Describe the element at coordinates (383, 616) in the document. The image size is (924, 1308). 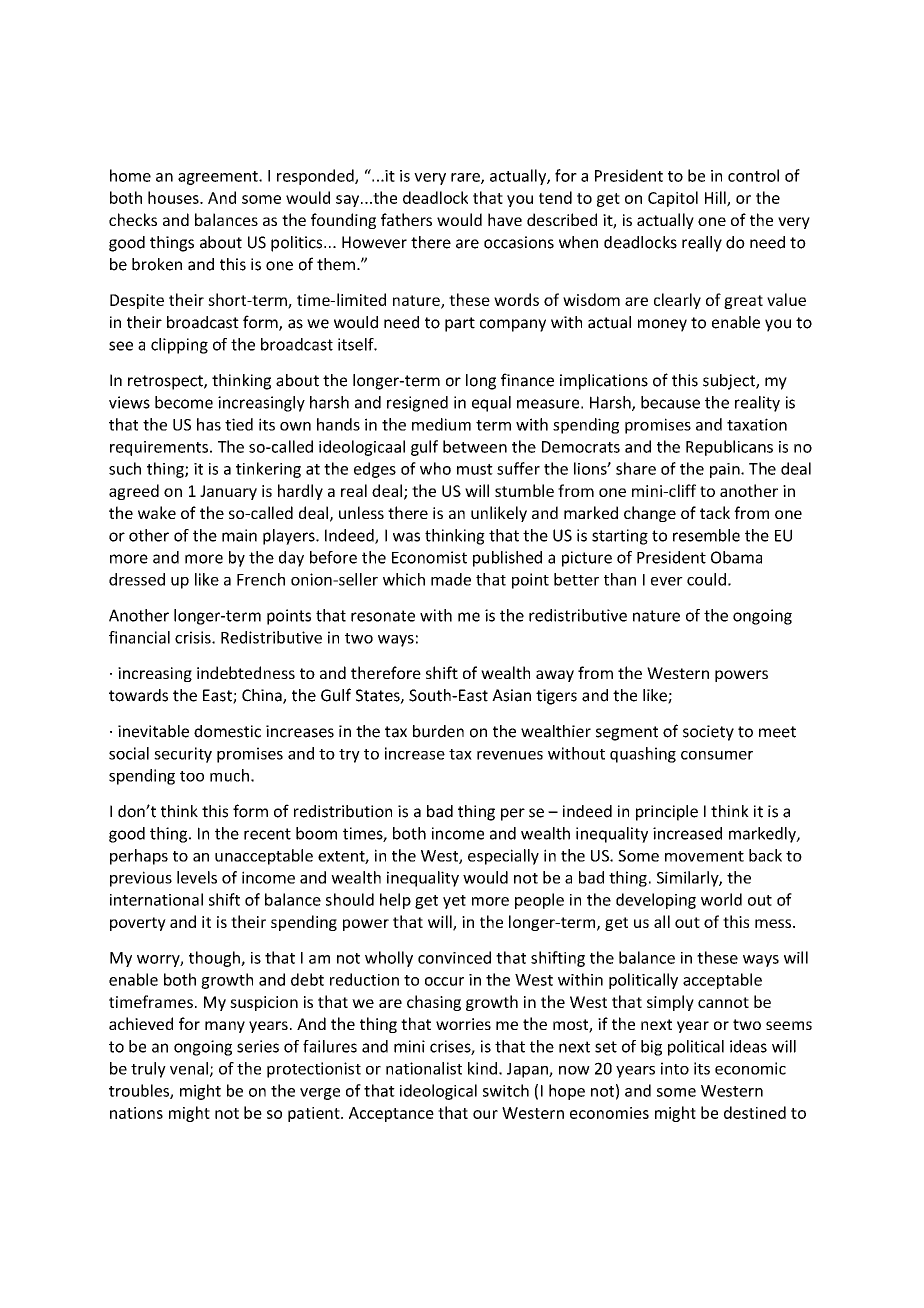
I see `resonate` at that location.
